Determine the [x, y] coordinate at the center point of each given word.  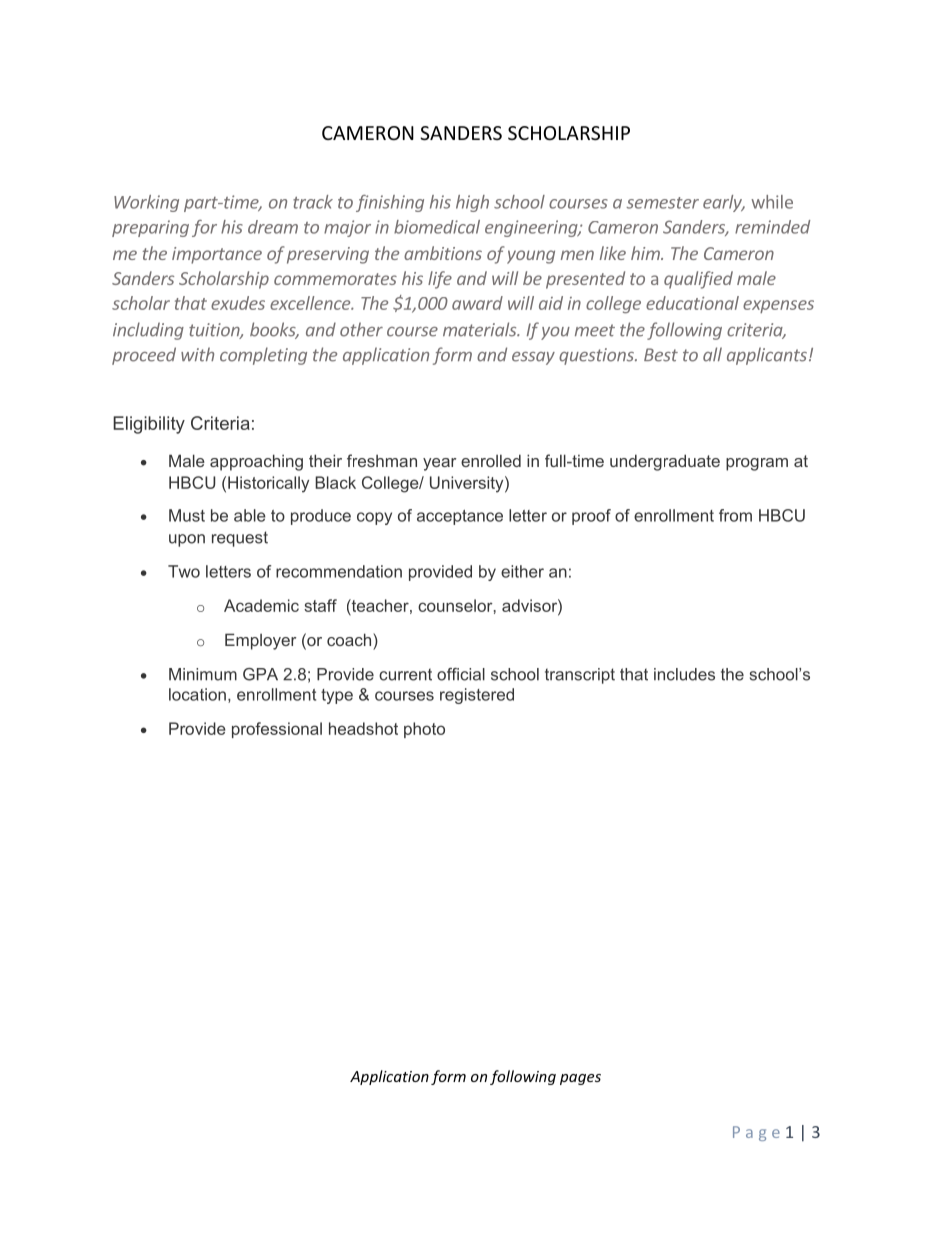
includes [684, 674]
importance [217, 255]
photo [424, 730]
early [724, 203]
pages [580, 1079]
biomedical [437, 227]
